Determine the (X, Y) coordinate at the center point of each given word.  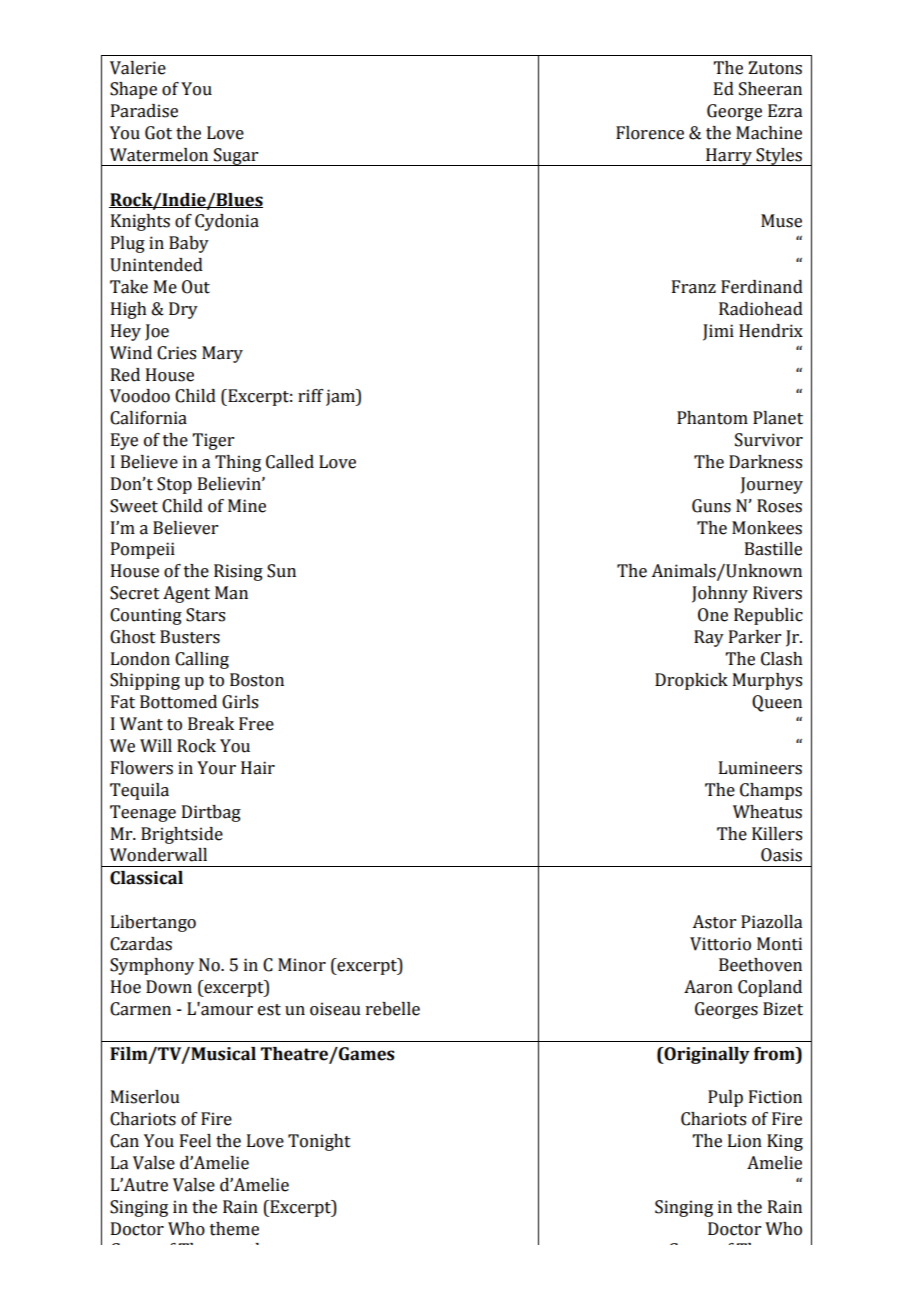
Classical (146, 878)
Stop (174, 485)
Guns (711, 506)
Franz (694, 287)
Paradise (144, 111)
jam (341, 397)
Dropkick (691, 681)
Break (211, 724)
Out (196, 287)
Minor (302, 965)
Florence (650, 133)
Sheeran (770, 89)
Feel (195, 1141)
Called (290, 462)
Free (256, 724)
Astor (714, 922)
